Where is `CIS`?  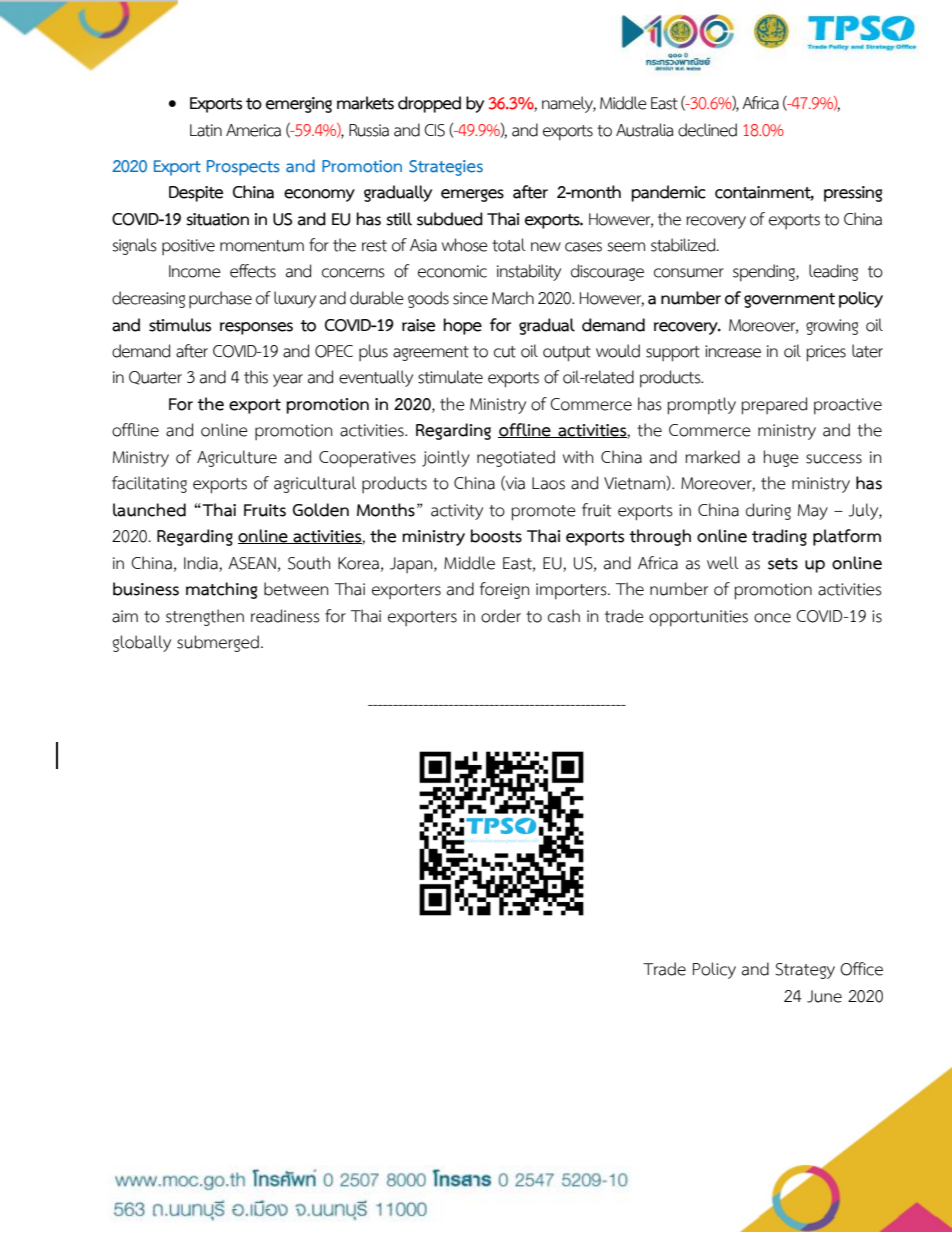
CIS is located at coordinates (434, 130).
